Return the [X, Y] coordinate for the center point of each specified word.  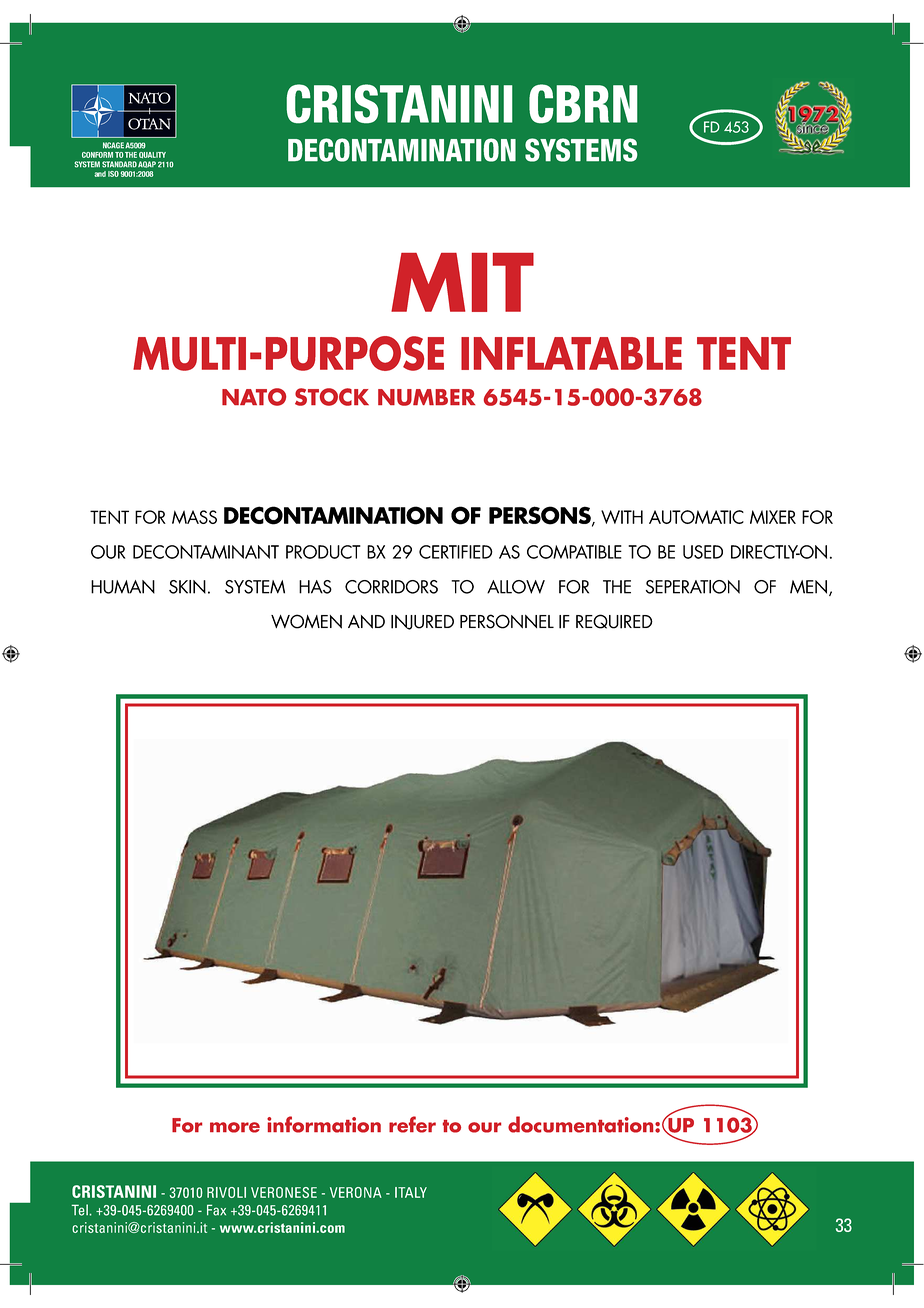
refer [412, 1124]
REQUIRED [614, 621]
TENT [744, 353]
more [235, 1127]
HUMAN [123, 587]
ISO [113, 174]
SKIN [187, 587]
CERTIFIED [456, 552]
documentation [582, 1124]
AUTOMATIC [696, 517]
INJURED [422, 622]
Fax [216, 1210]
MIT [462, 282]
